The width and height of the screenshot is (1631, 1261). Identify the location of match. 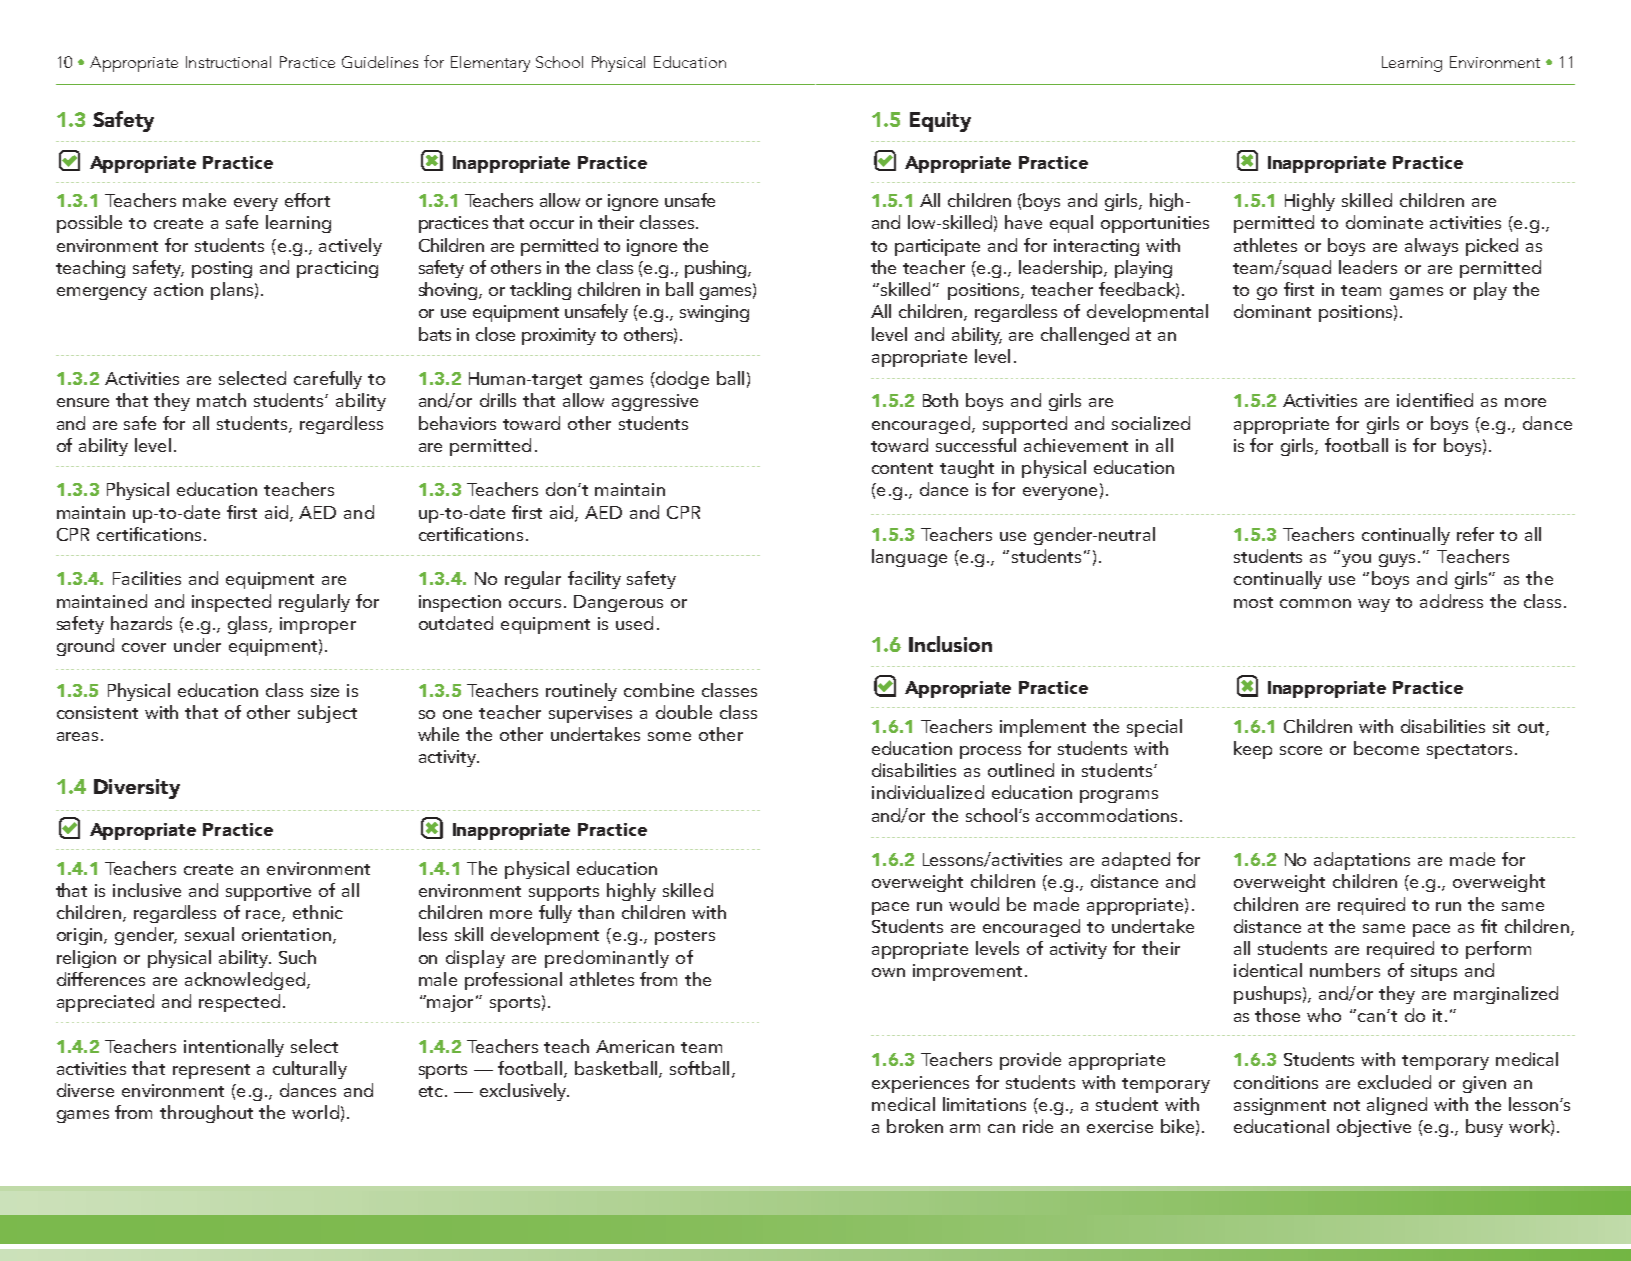
(221, 400).
